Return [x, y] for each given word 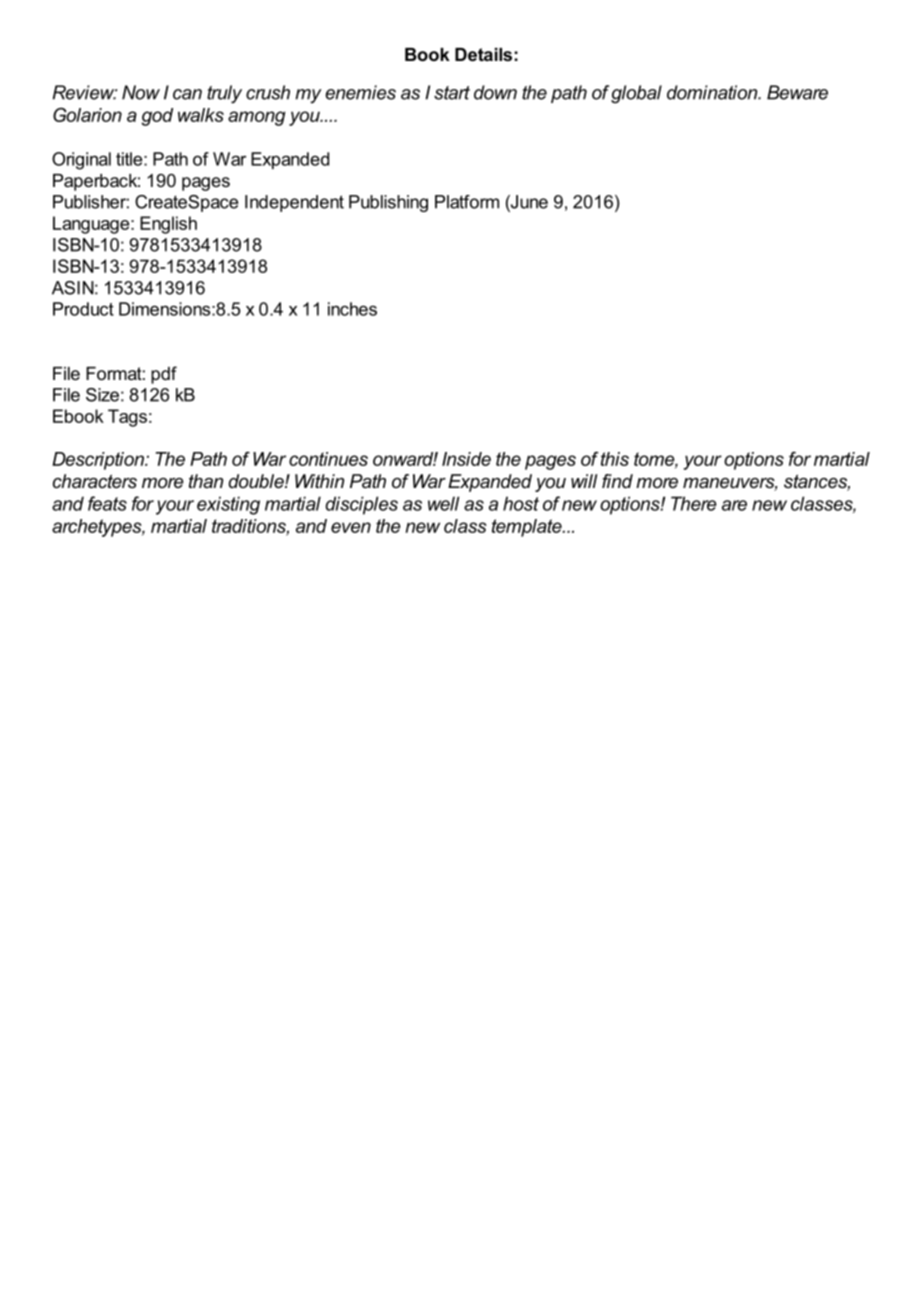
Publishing [388, 203]
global [636, 94]
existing [228, 505]
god [157, 117]
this [615, 459]
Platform [467, 202]
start [452, 93]
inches [352, 309]
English [168, 225]
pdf [164, 375]
